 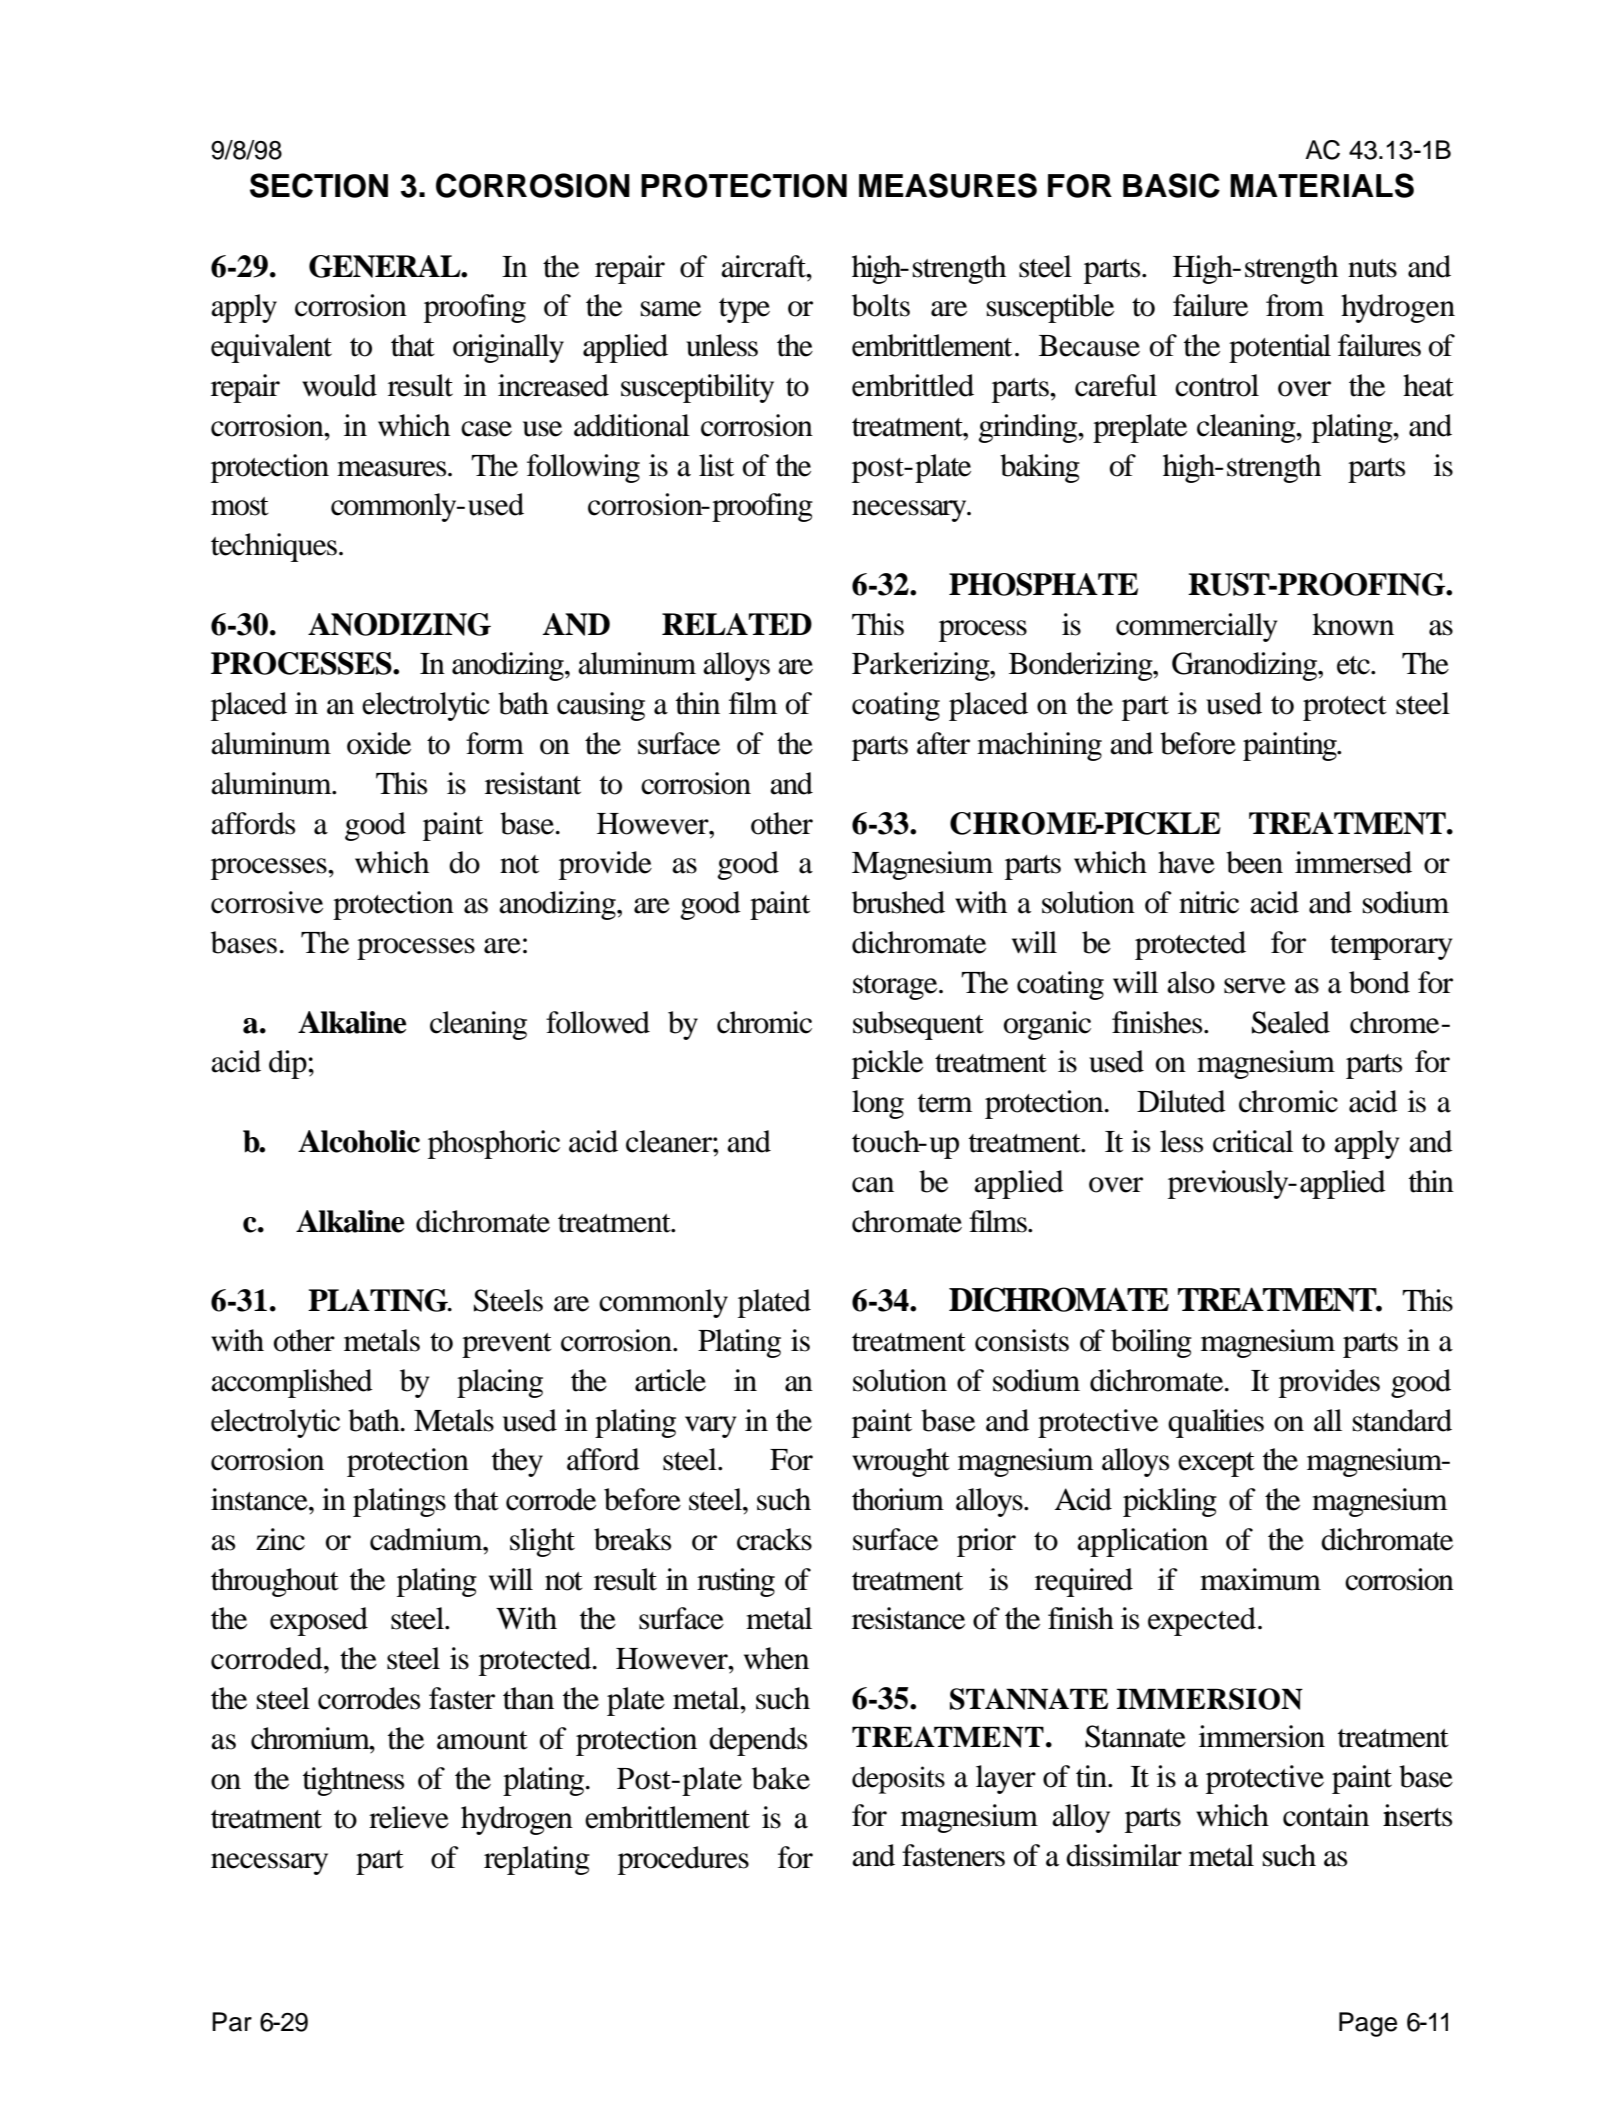 I want to click on critical, so click(x=1253, y=1141).
